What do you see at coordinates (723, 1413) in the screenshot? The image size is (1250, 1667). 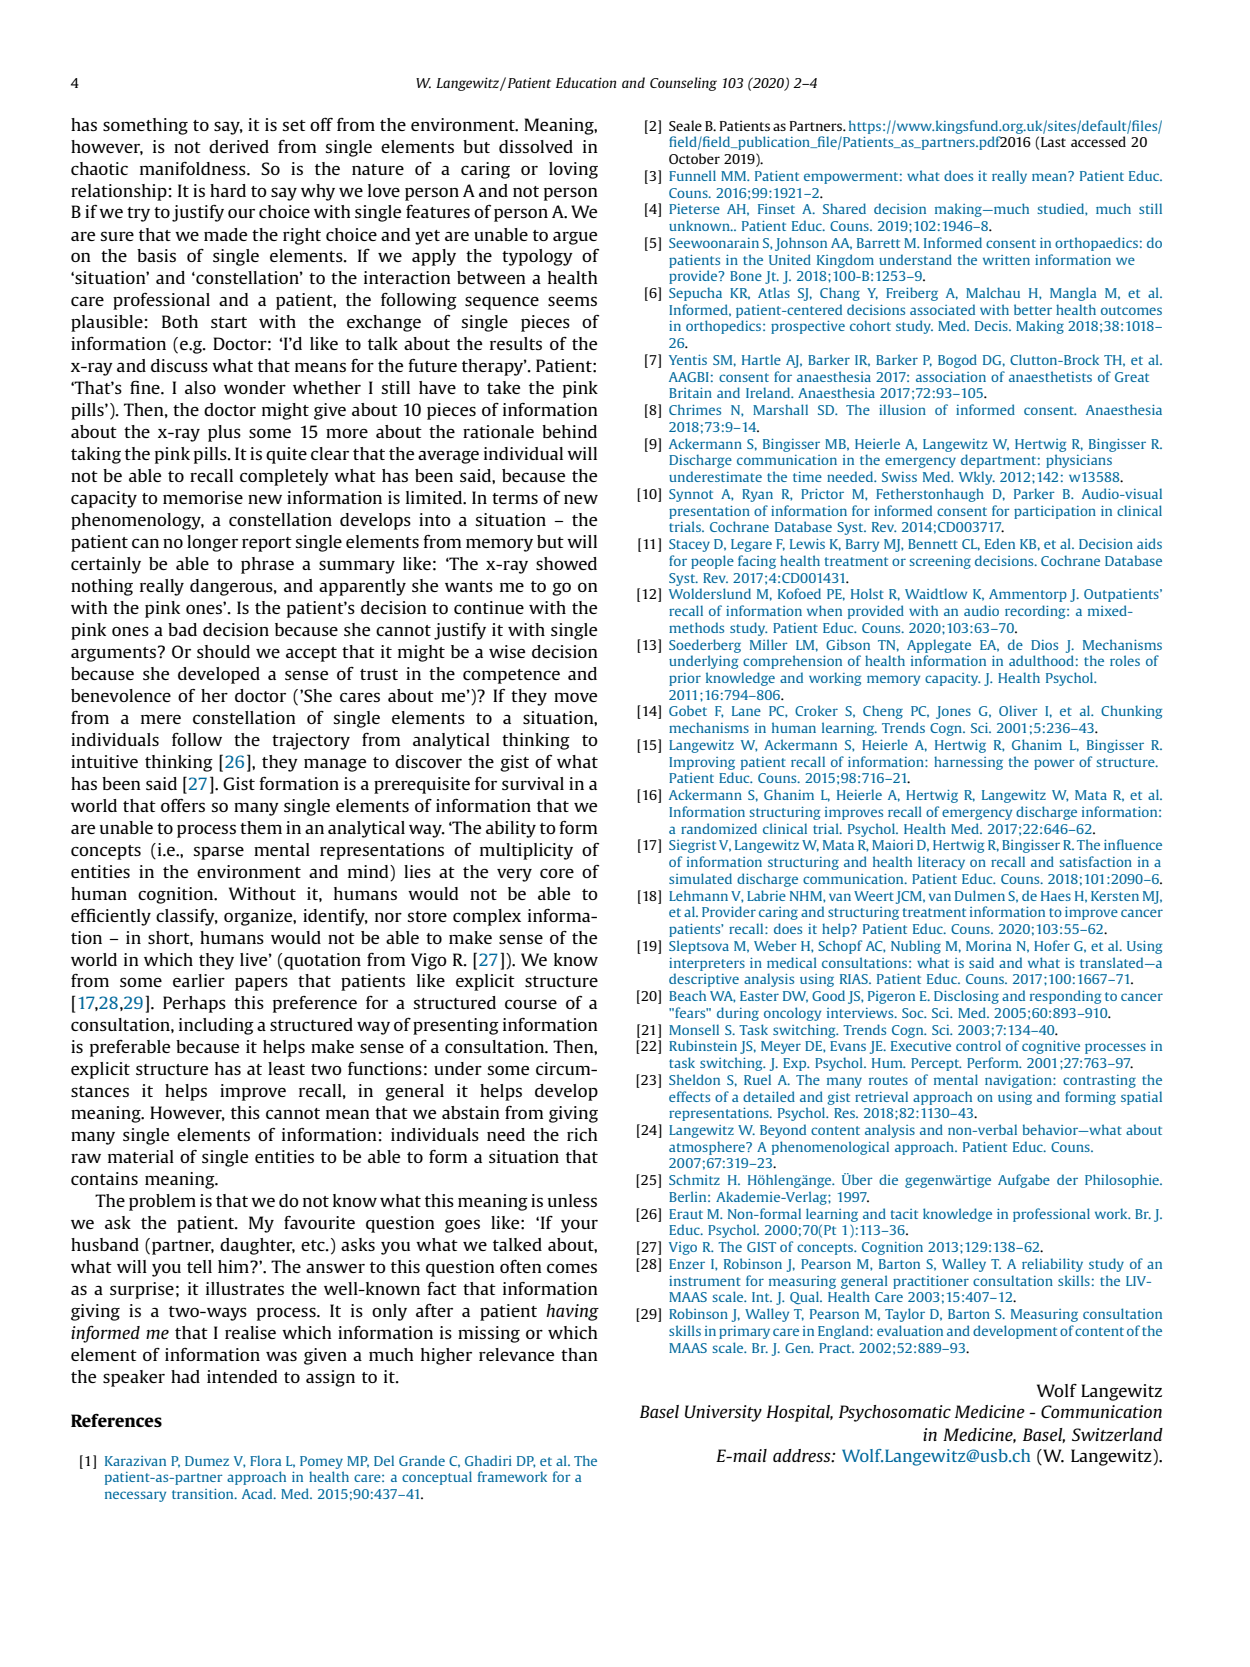 I see `University` at bounding box center [723, 1413].
